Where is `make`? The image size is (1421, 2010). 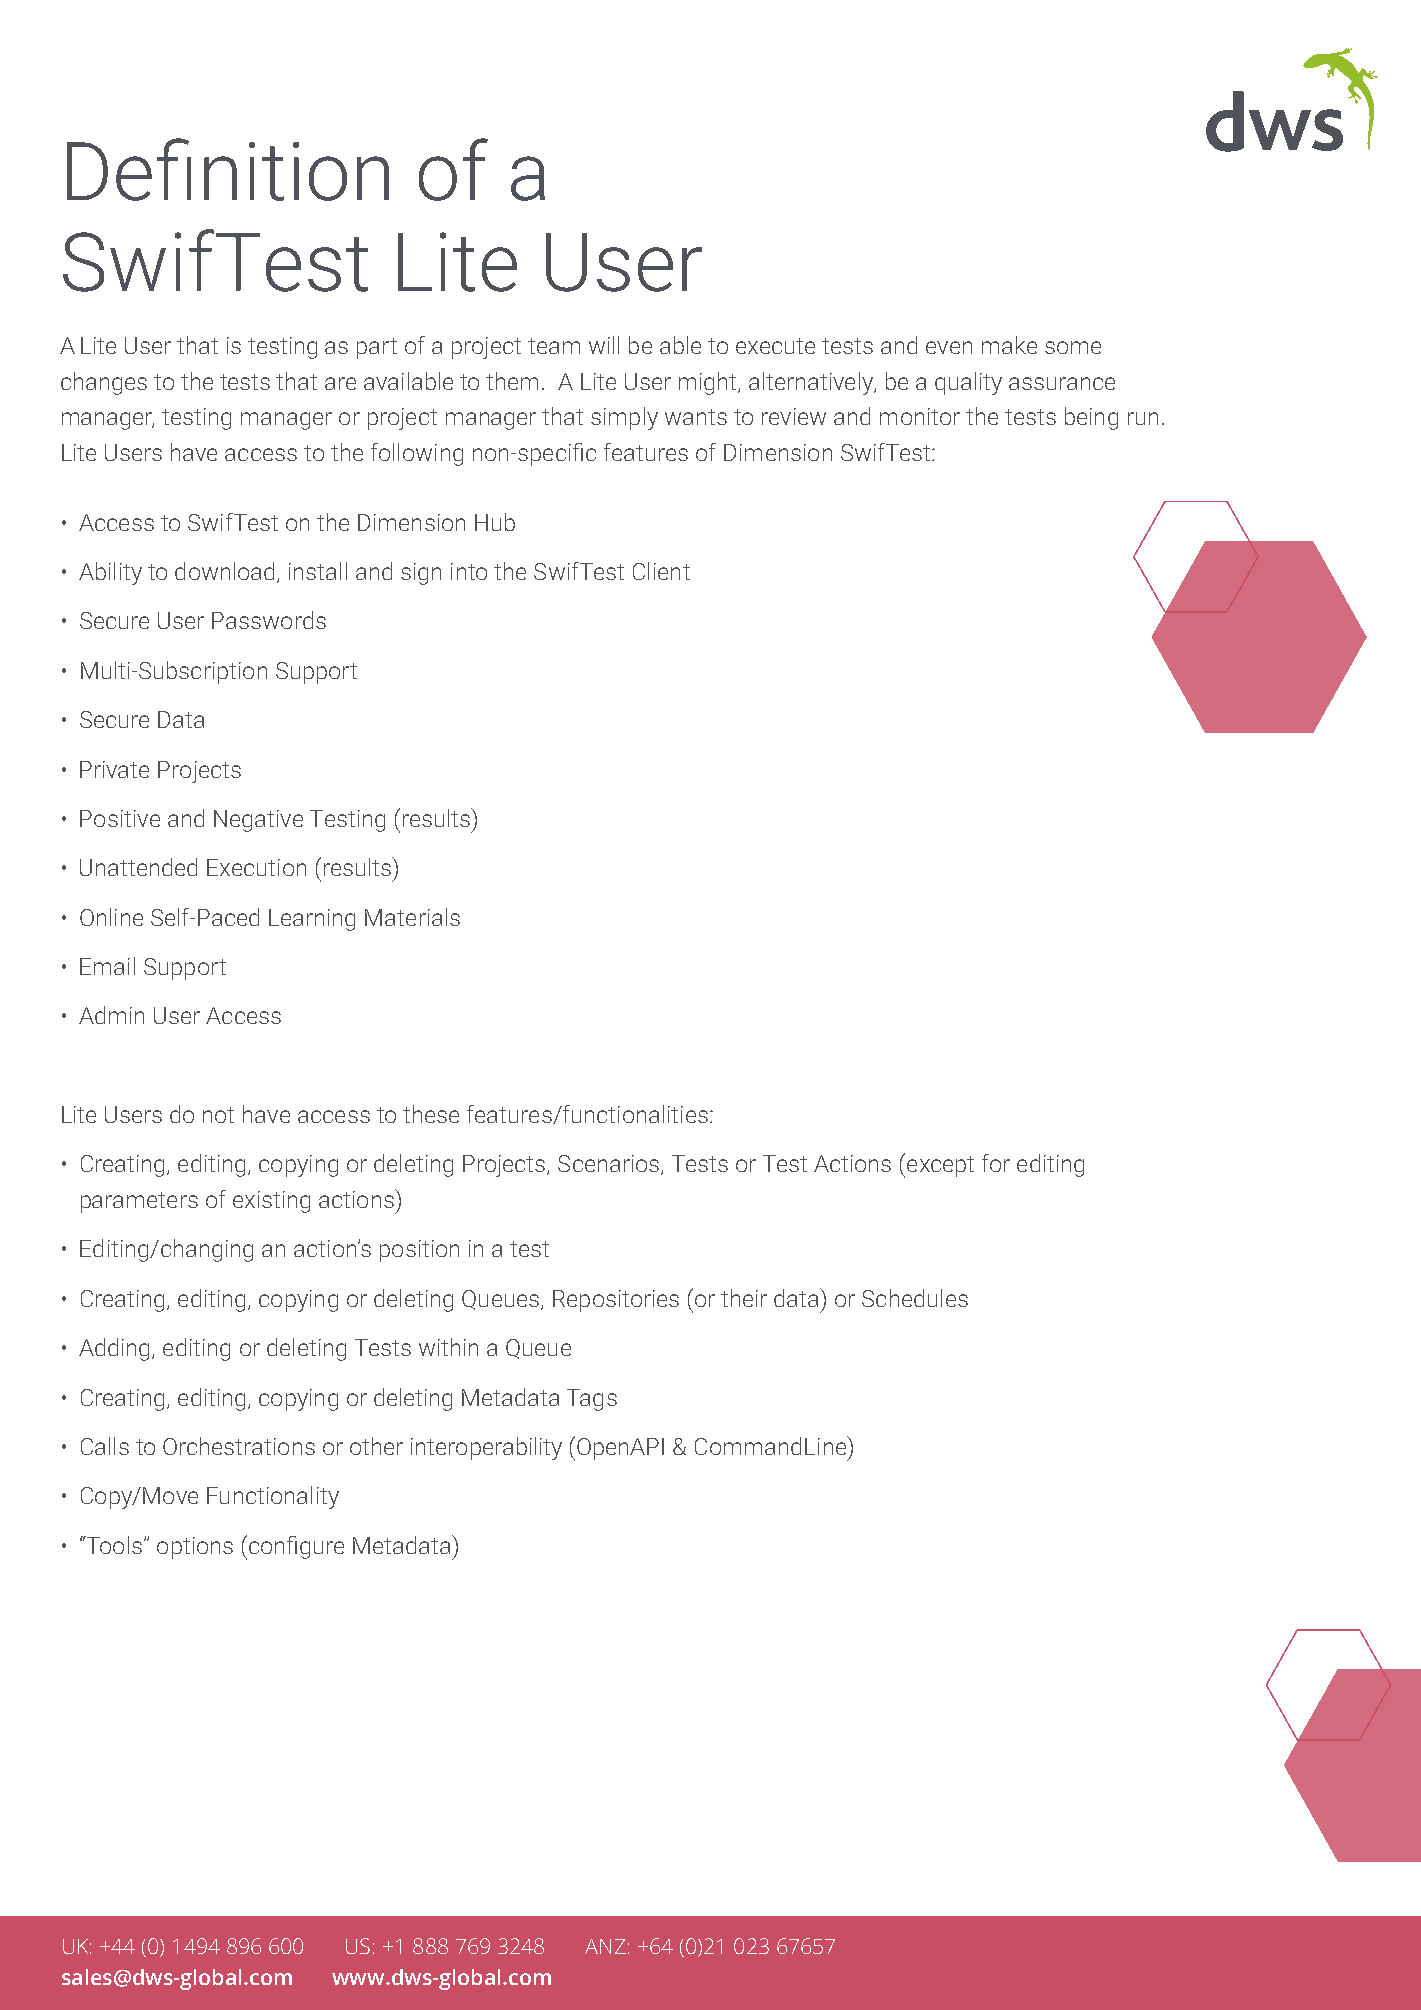
make is located at coordinates (1009, 345).
